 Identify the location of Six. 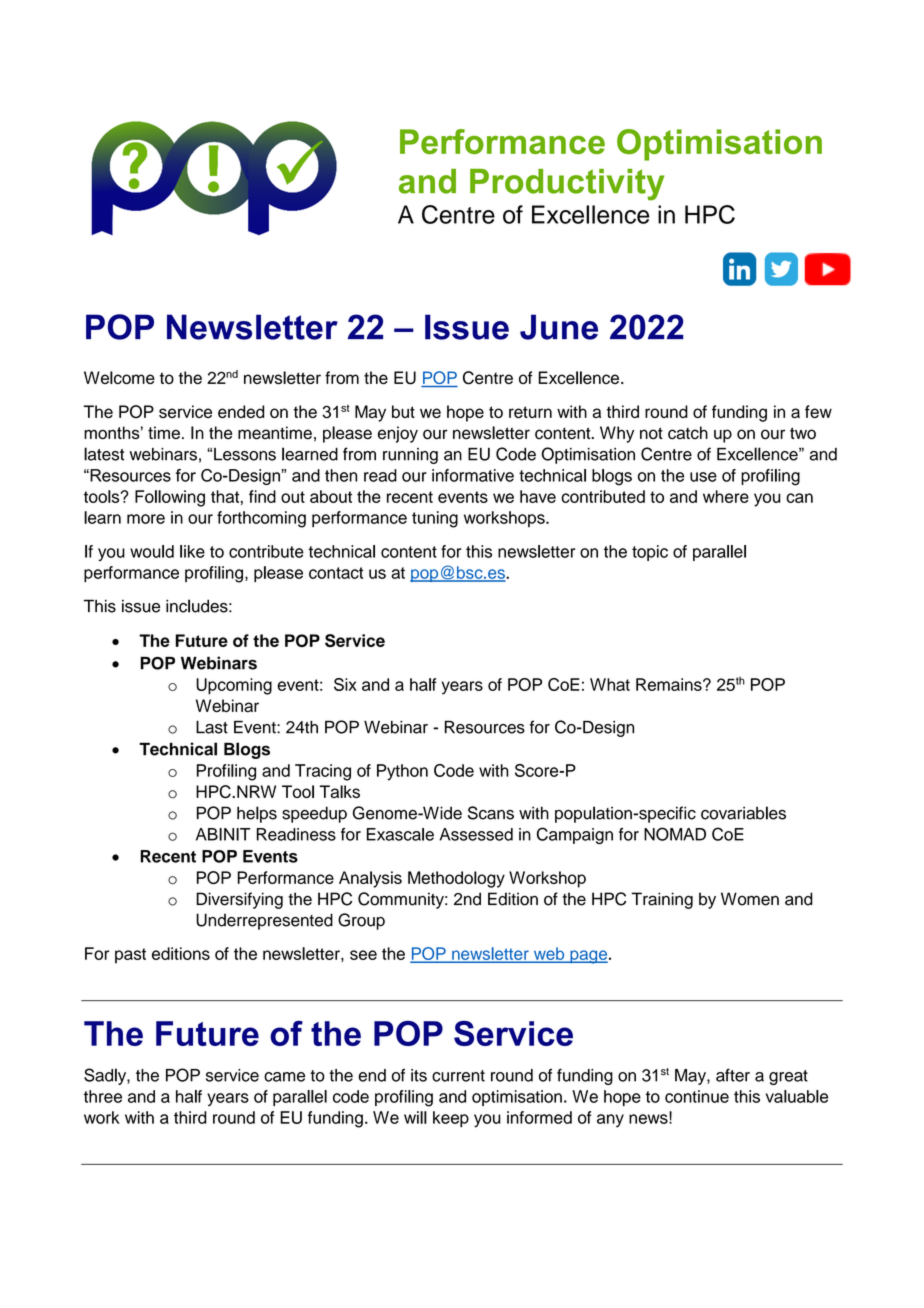
(345, 684).
